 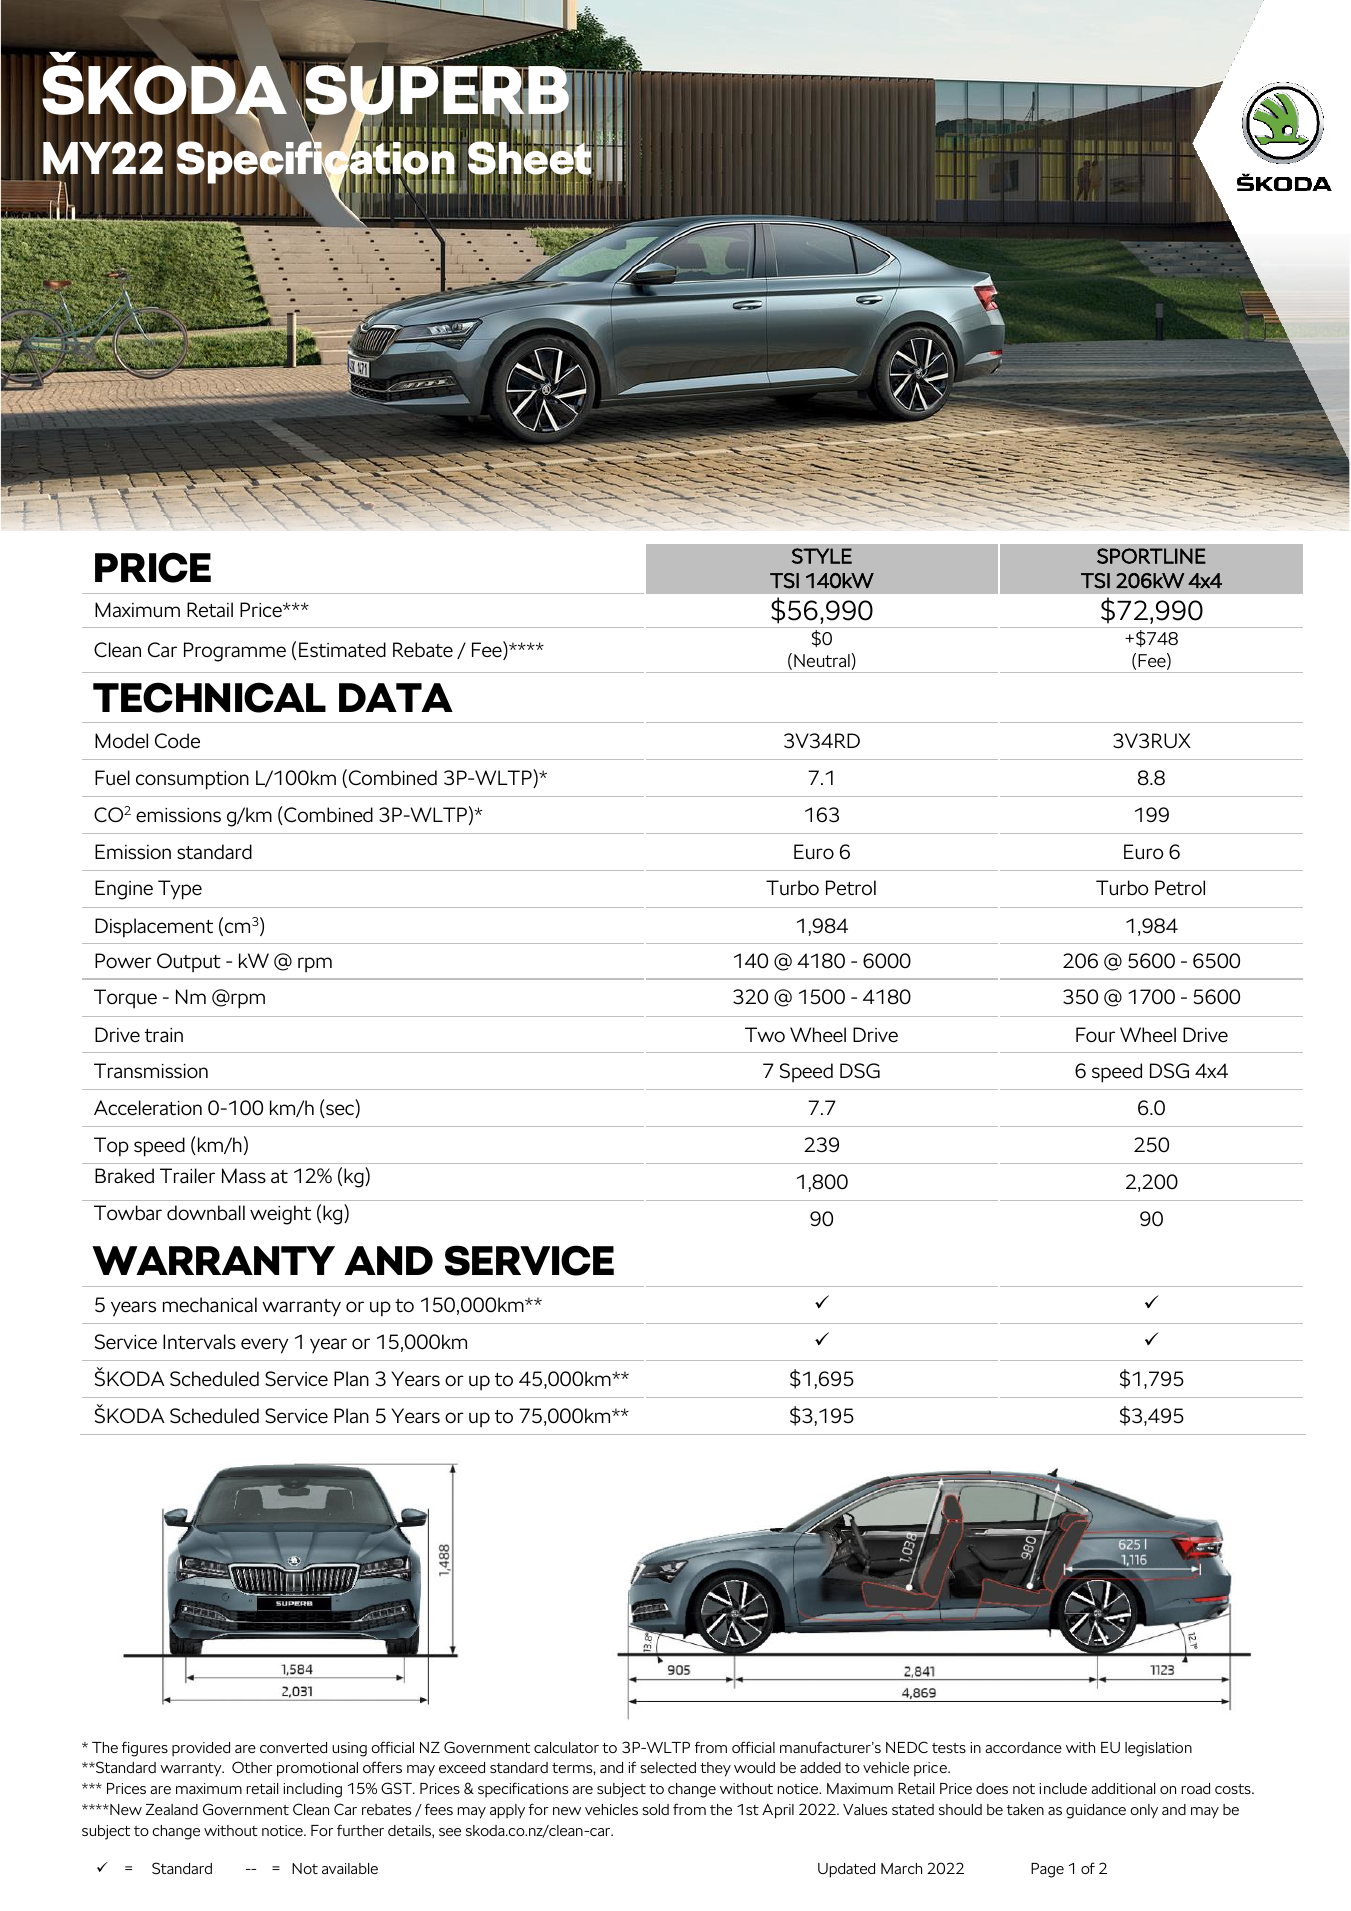 What do you see at coordinates (280, 1215) in the document?
I see `weight` at bounding box center [280, 1215].
